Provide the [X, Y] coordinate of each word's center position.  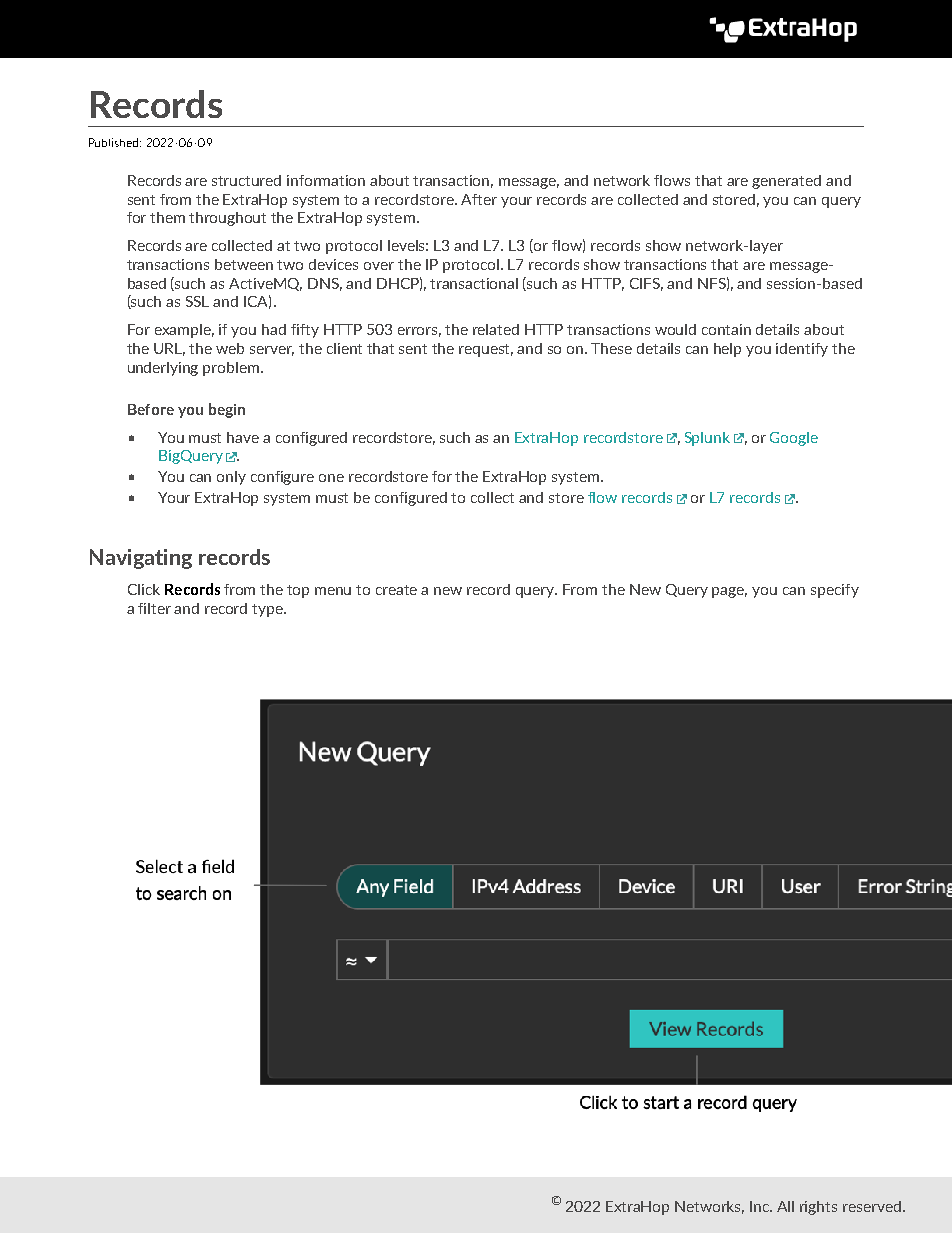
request [486, 350]
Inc [761, 1206]
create [396, 590]
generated [786, 182]
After [479, 199]
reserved [872, 1206]
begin [227, 410]
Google [794, 439]
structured [246, 180]
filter [154, 608]
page [729, 592]
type [268, 610]
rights [818, 1208]
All [785, 1206]
